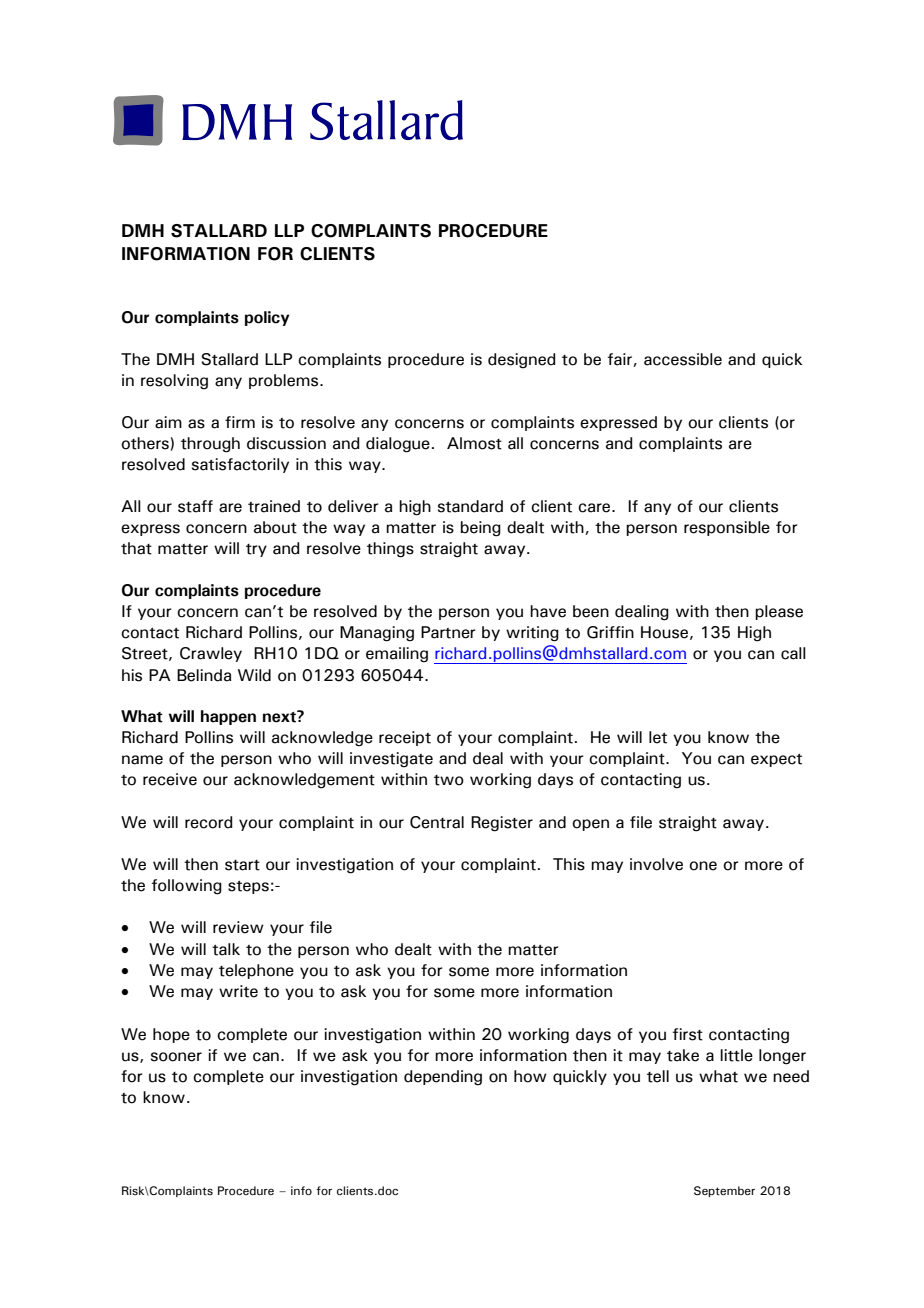  Describe the element at coordinates (776, 760) in the page. I see `expect` at that location.
